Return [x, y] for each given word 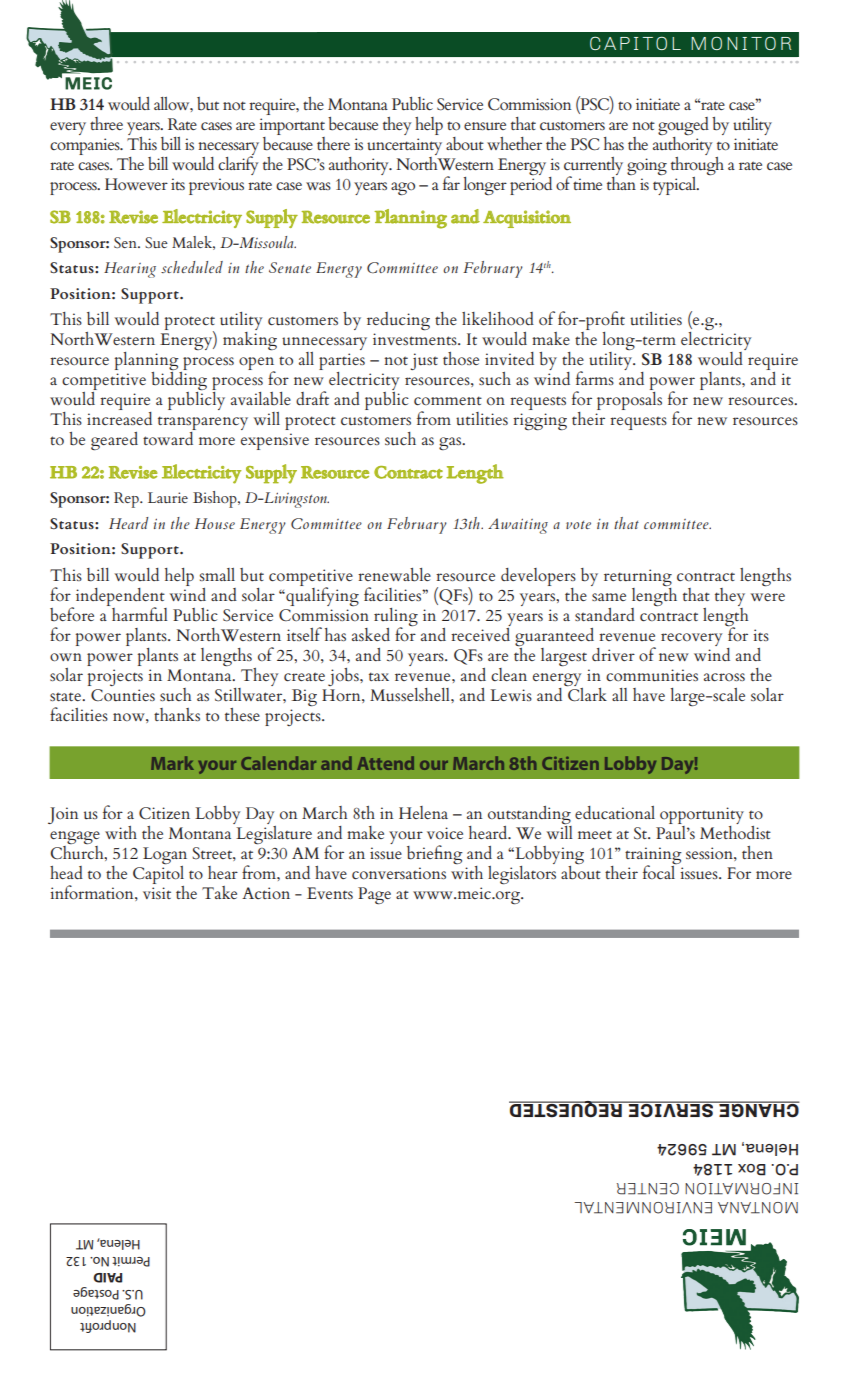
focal [660, 871]
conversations [399, 873]
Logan [165, 857]
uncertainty [404, 148]
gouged [683, 127]
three [106, 123]
